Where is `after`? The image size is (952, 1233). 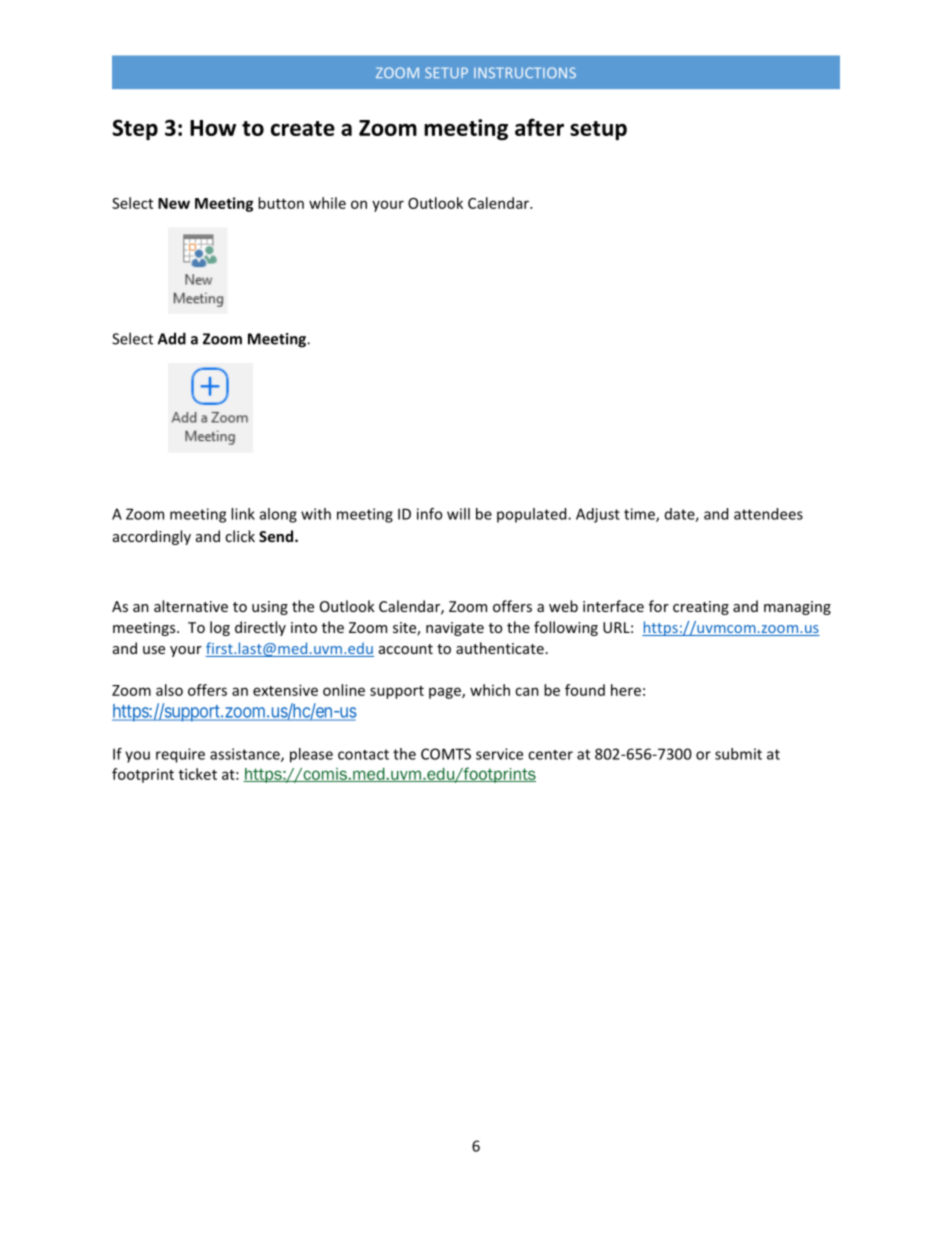 after is located at coordinates (539, 127).
